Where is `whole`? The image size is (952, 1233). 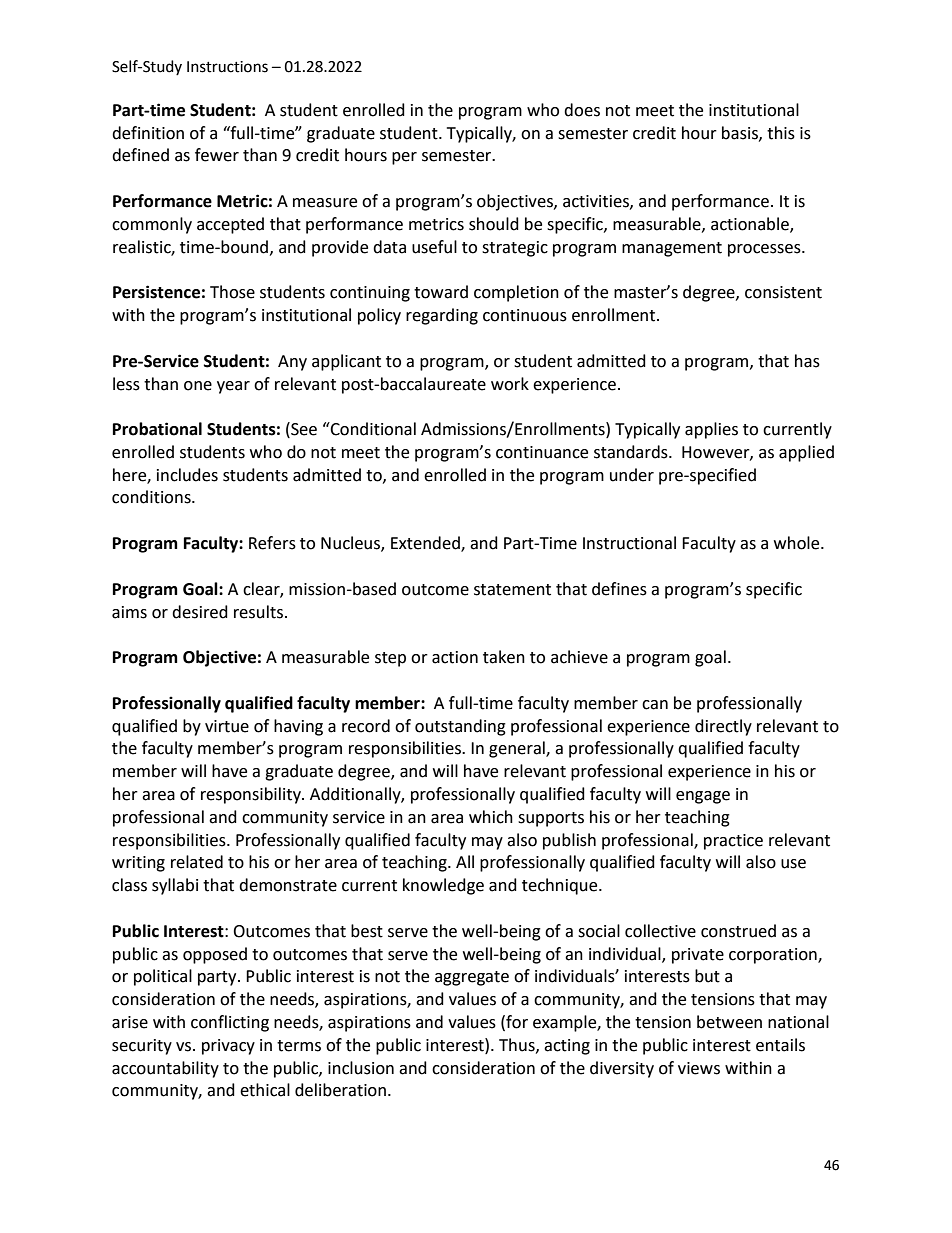
whole is located at coordinates (798, 543).
